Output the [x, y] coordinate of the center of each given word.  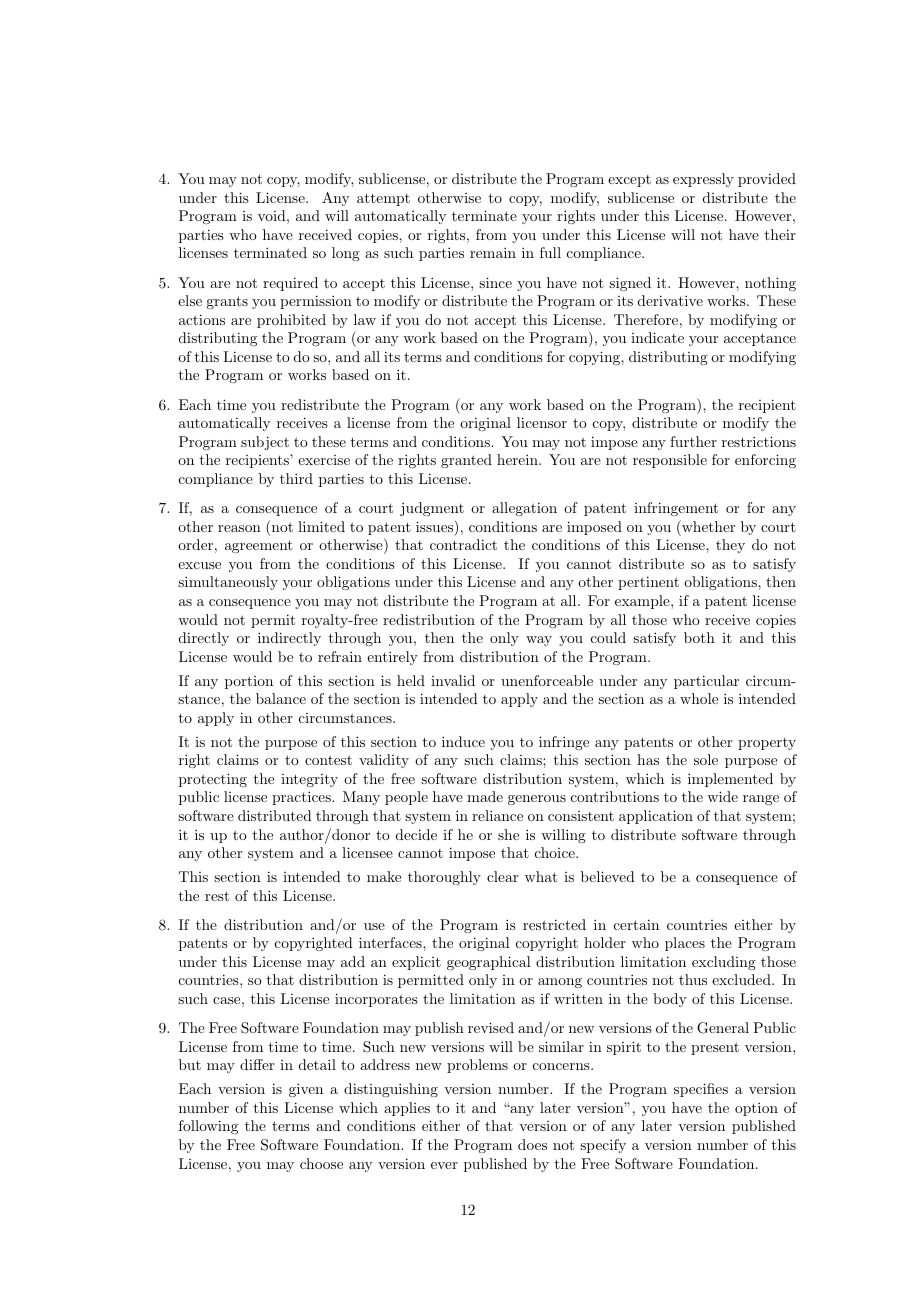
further [693, 441]
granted [466, 461]
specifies [701, 1090]
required [290, 284]
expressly [703, 180]
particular [706, 682]
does [532, 1144]
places [685, 944]
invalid [453, 680]
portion [249, 682]
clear [502, 876]
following [208, 1127]
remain [493, 252]
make [384, 876]
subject [265, 443]
